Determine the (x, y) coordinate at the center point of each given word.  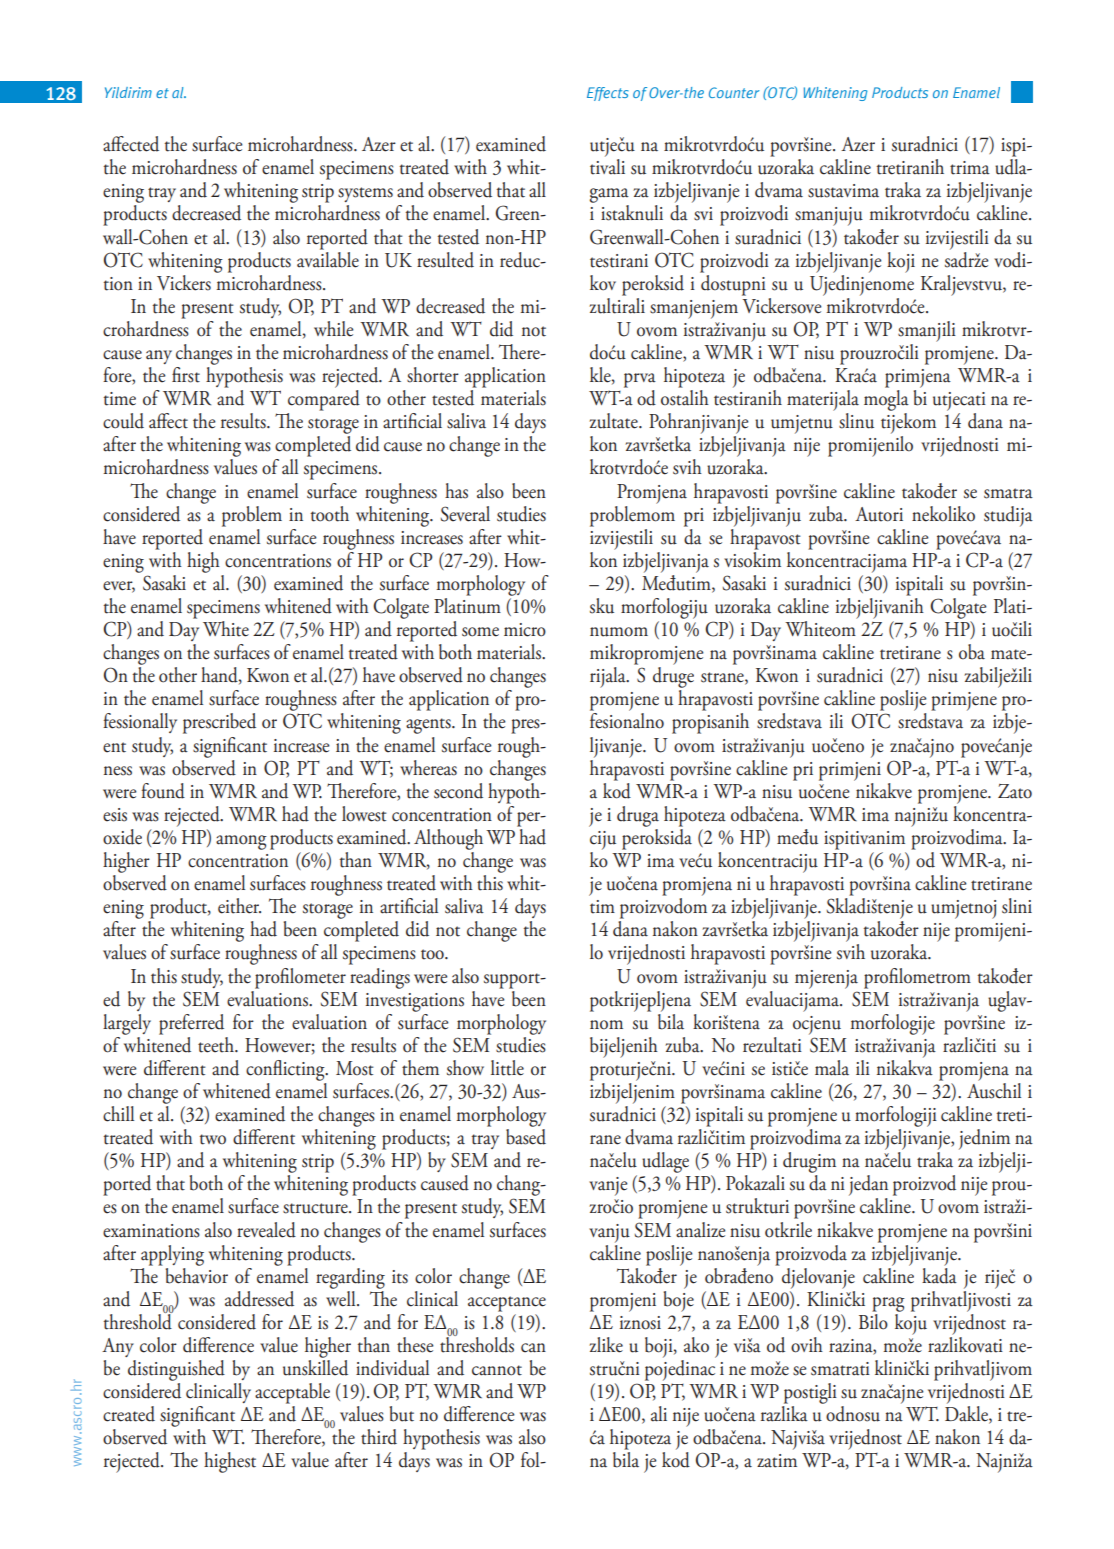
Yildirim (128, 92)
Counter (734, 92)
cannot (497, 1370)
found (163, 791)
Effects (608, 94)
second (458, 791)
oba (972, 652)
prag (888, 1304)
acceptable (292, 1393)
